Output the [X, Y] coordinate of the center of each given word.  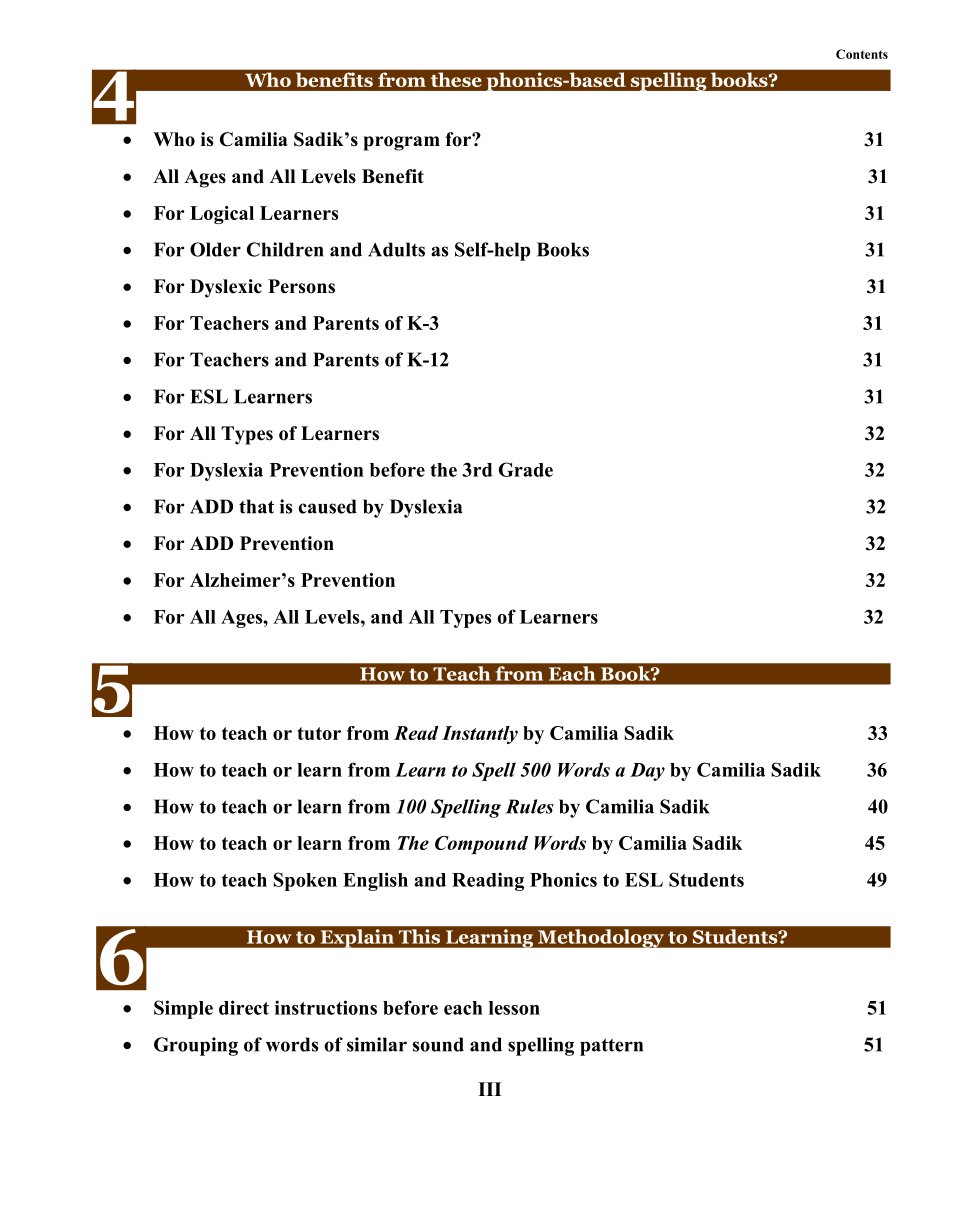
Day [647, 772]
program [401, 143]
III [489, 1089]
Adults [396, 249]
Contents [862, 54]
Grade [526, 469]
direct [244, 1007]
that [256, 506]
